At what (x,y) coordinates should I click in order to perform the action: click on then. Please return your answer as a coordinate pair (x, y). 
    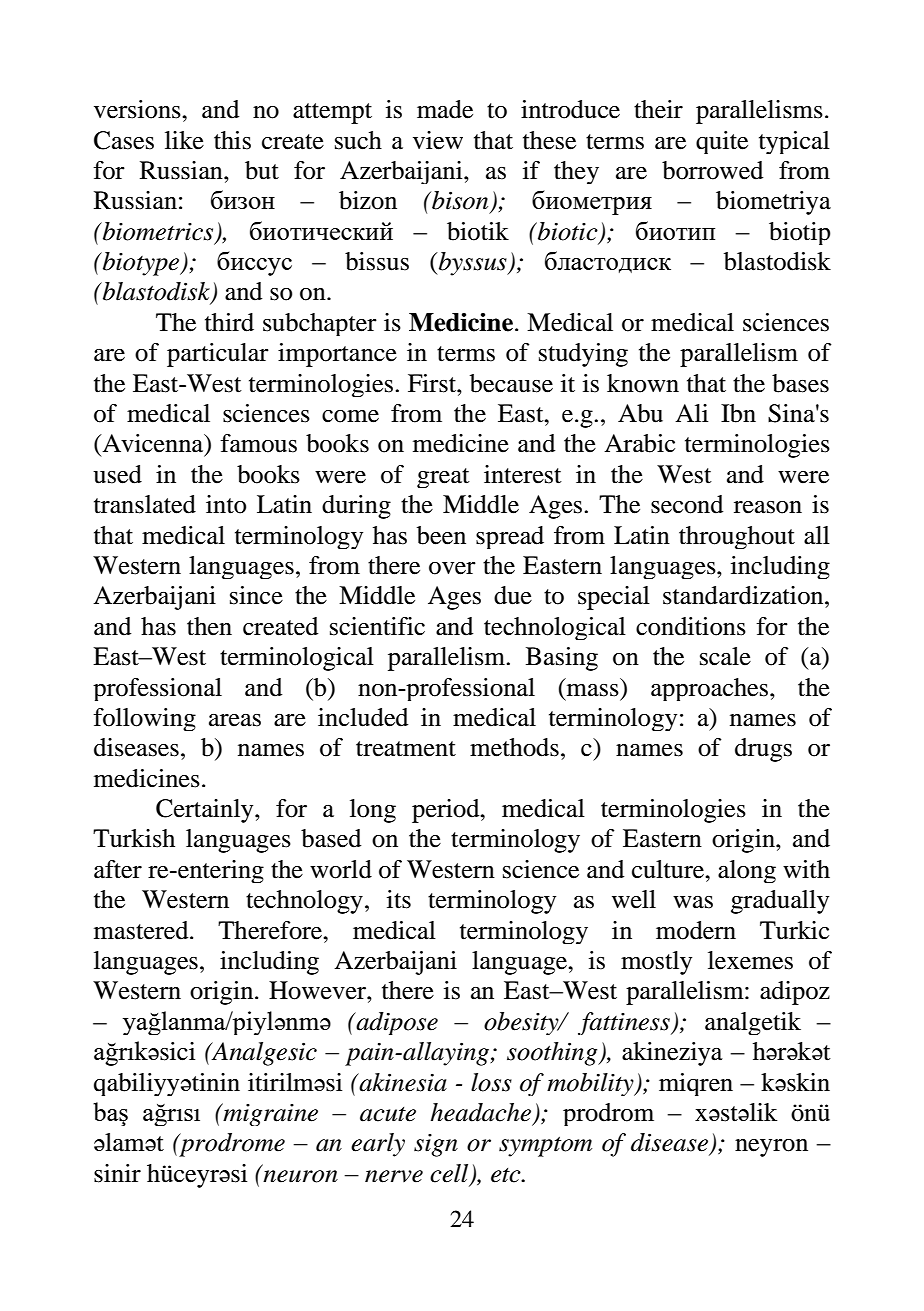
    Looking at the image, I should click on (209, 626).
